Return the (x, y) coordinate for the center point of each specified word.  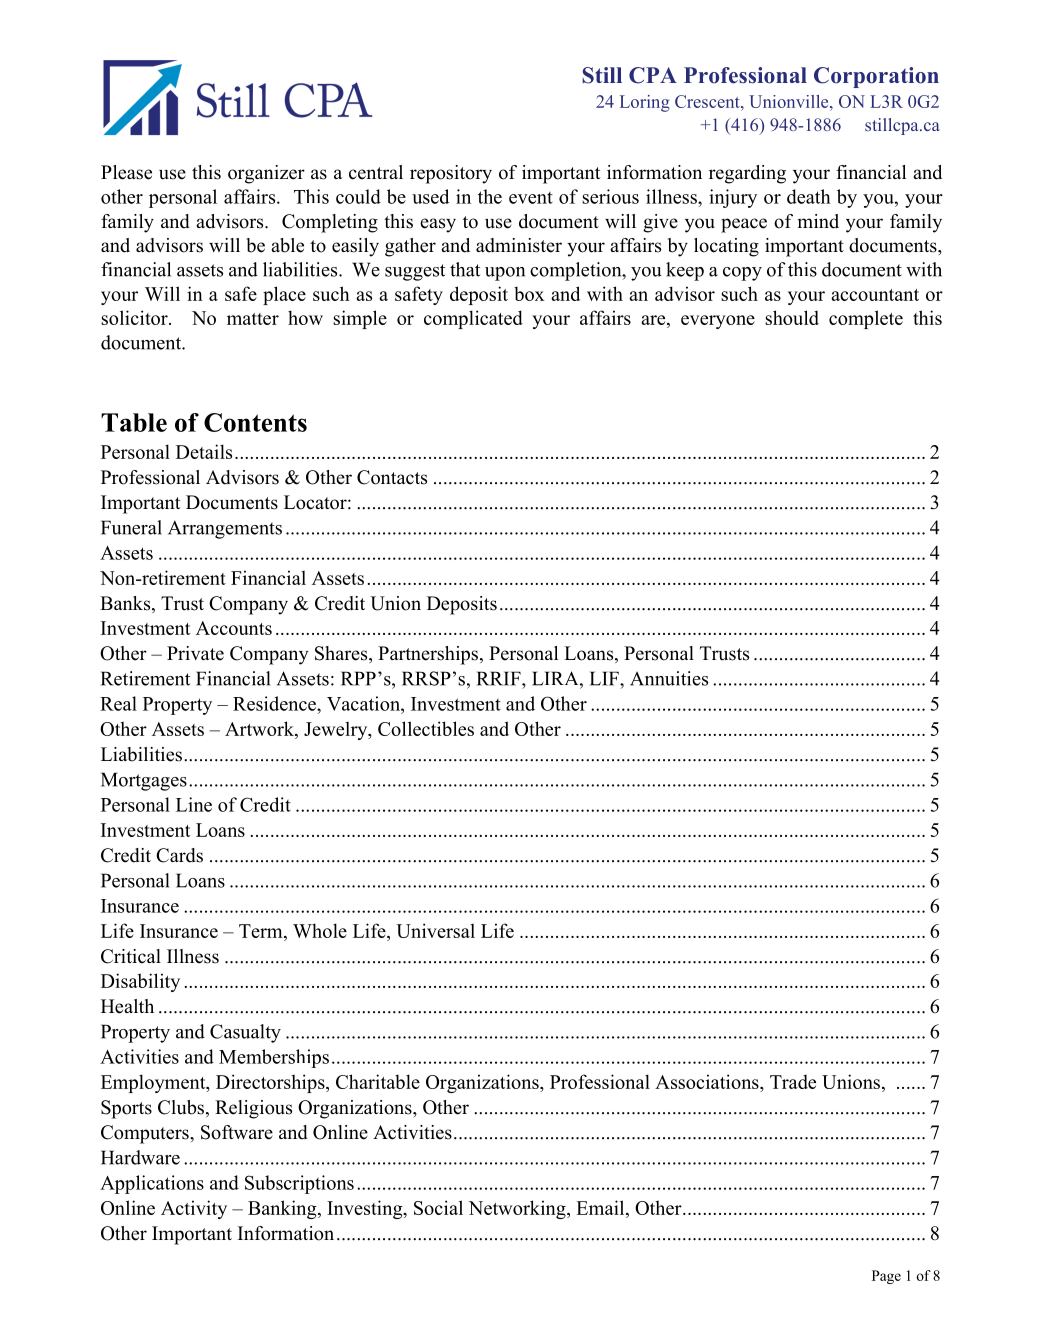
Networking (518, 1209)
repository (451, 174)
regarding (747, 174)
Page (886, 1277)
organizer (266, 174)
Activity (194, 1209)
